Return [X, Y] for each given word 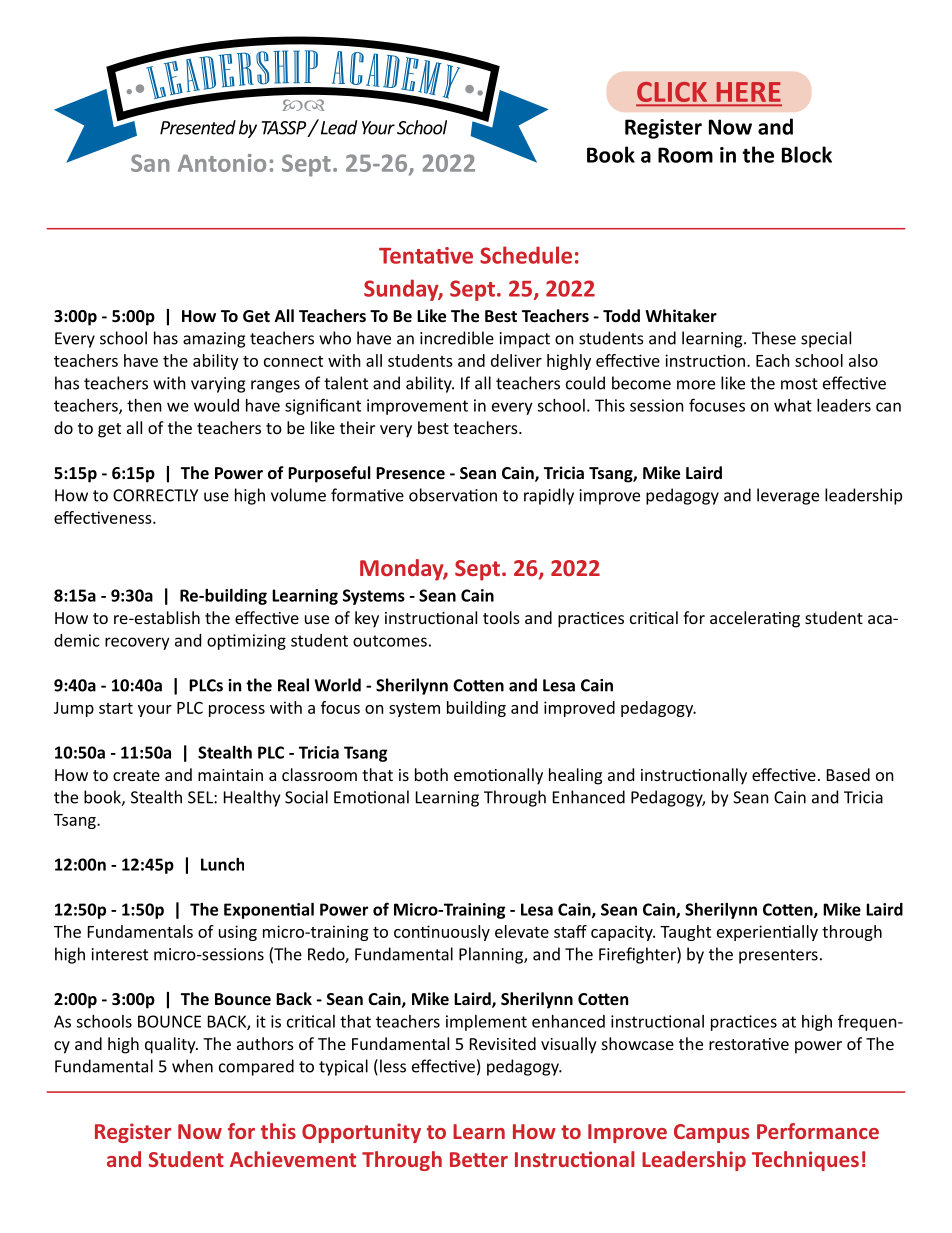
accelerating [755, 619]
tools [501, 617]
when [192, 1066]
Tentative [426, 255]
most [799, 384]
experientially [767, 933]
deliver [516, 360]
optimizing [246, 642]
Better [479, 1159]
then [144, 405]
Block [807, 154]
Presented [198, 127]
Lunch [222, 864]
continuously [442, 933]
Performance [818, 1131]
